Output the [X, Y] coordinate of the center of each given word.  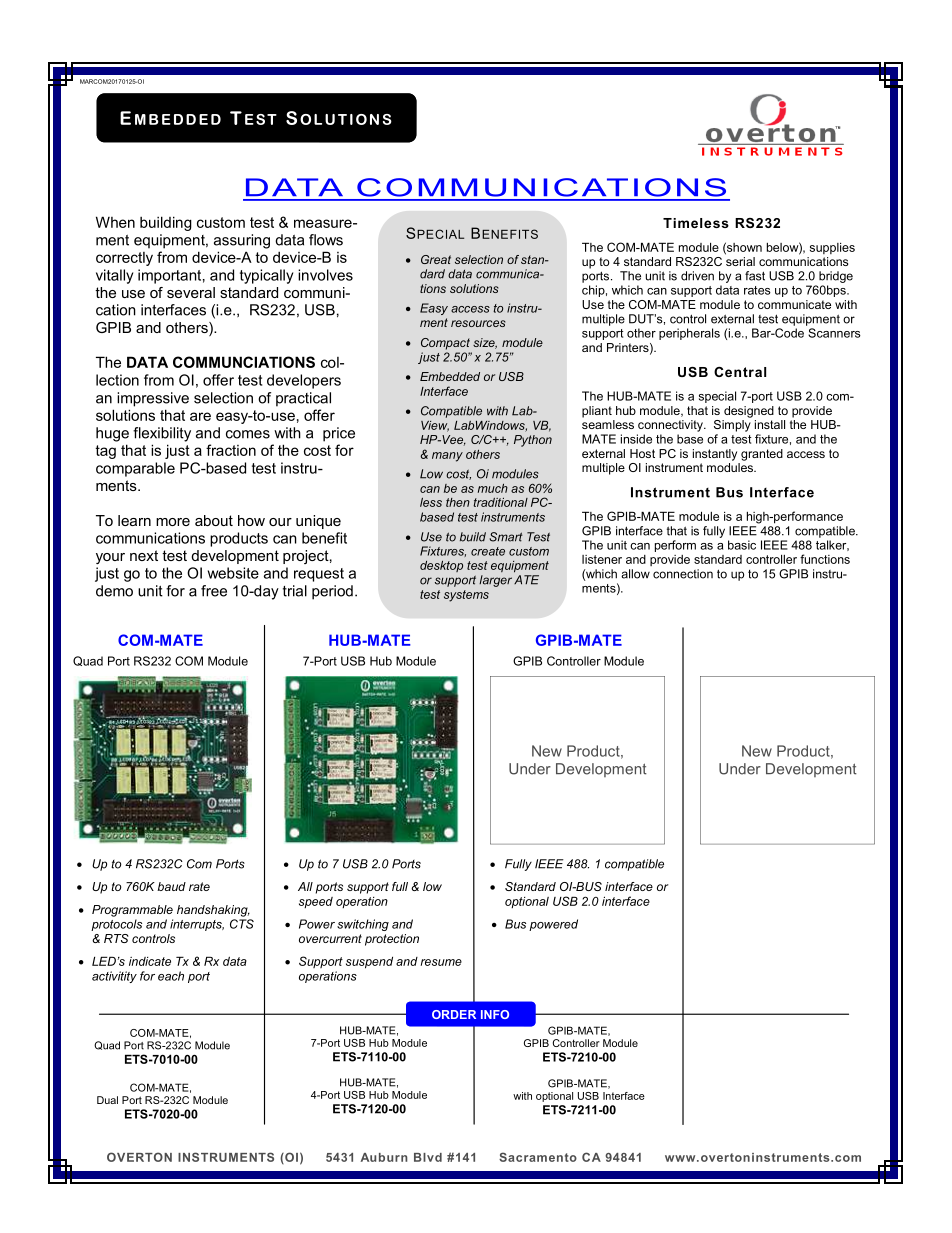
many [447, 457]
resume [441, 962]
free [214, 591]
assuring [242, 241]
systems [466, 596]
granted [762, 455]
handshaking [213, 911]
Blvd [428, 1157]
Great [436, 259]
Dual [107, 1100]
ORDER [454, 1014]
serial [740, 261]
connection [683, 574]
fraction [231, 450]
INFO [495, 1014]
